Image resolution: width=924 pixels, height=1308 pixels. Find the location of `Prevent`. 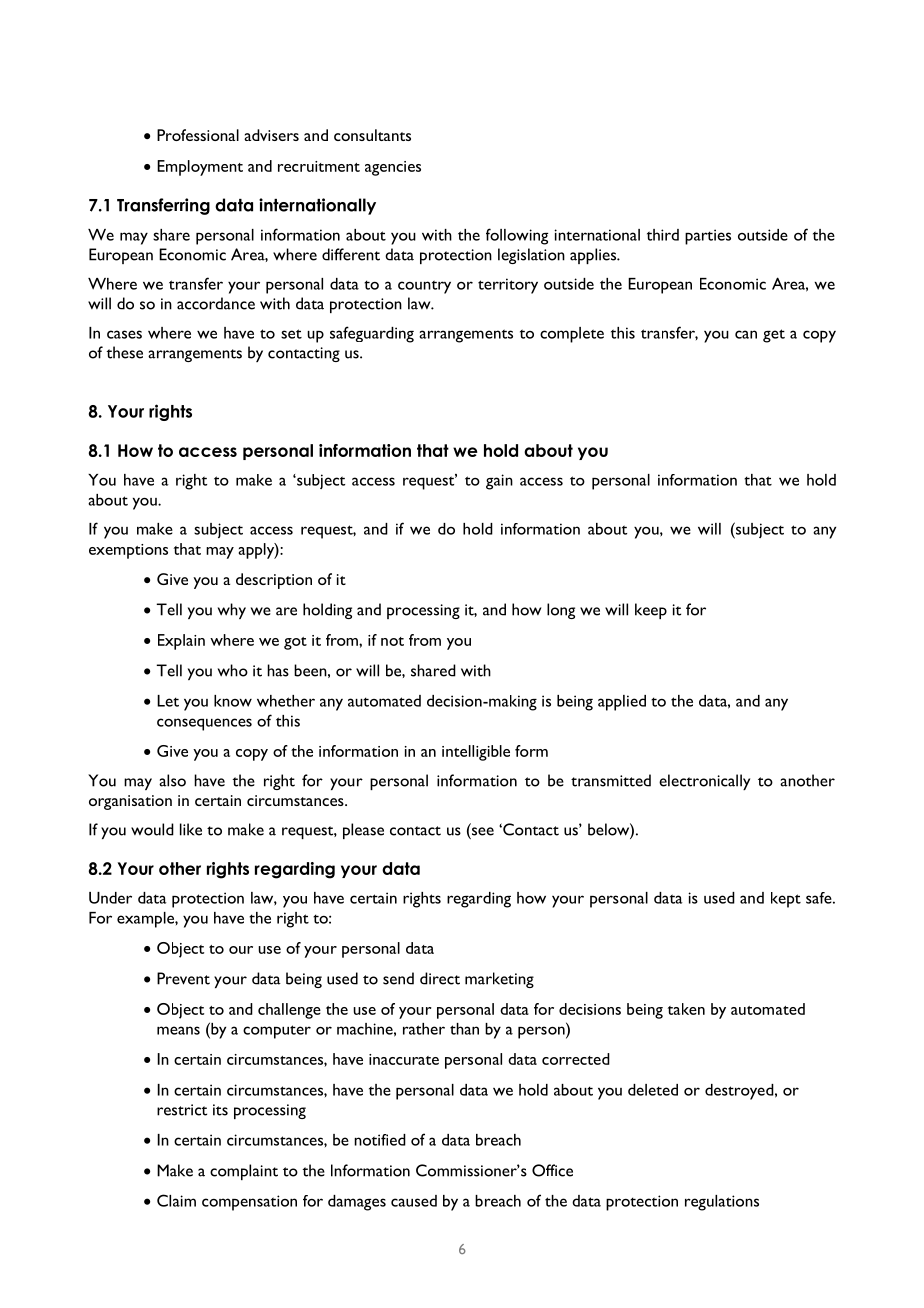

Prevent is located at coordinates (183, 978).
